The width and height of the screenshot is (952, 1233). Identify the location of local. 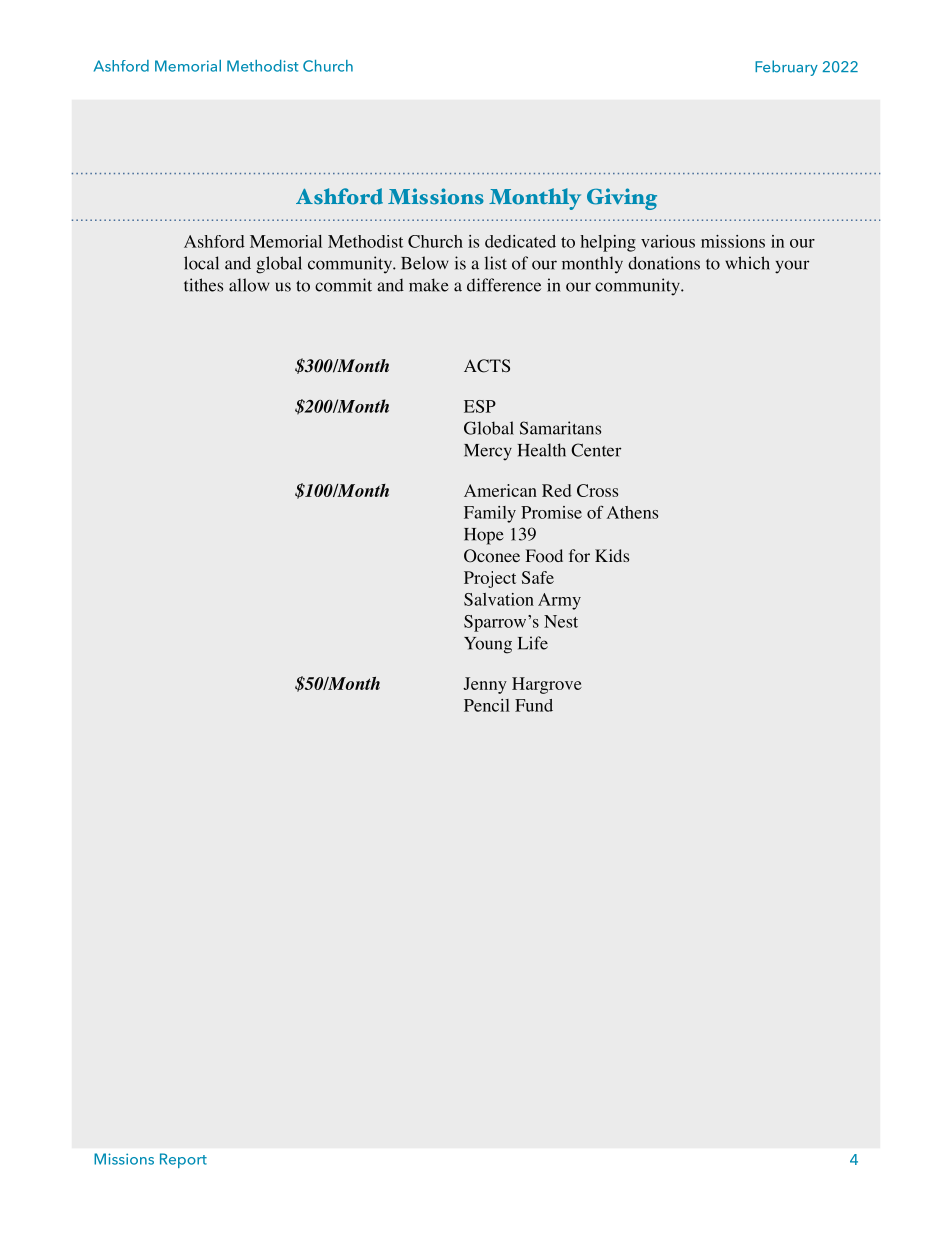
(201, 263).
